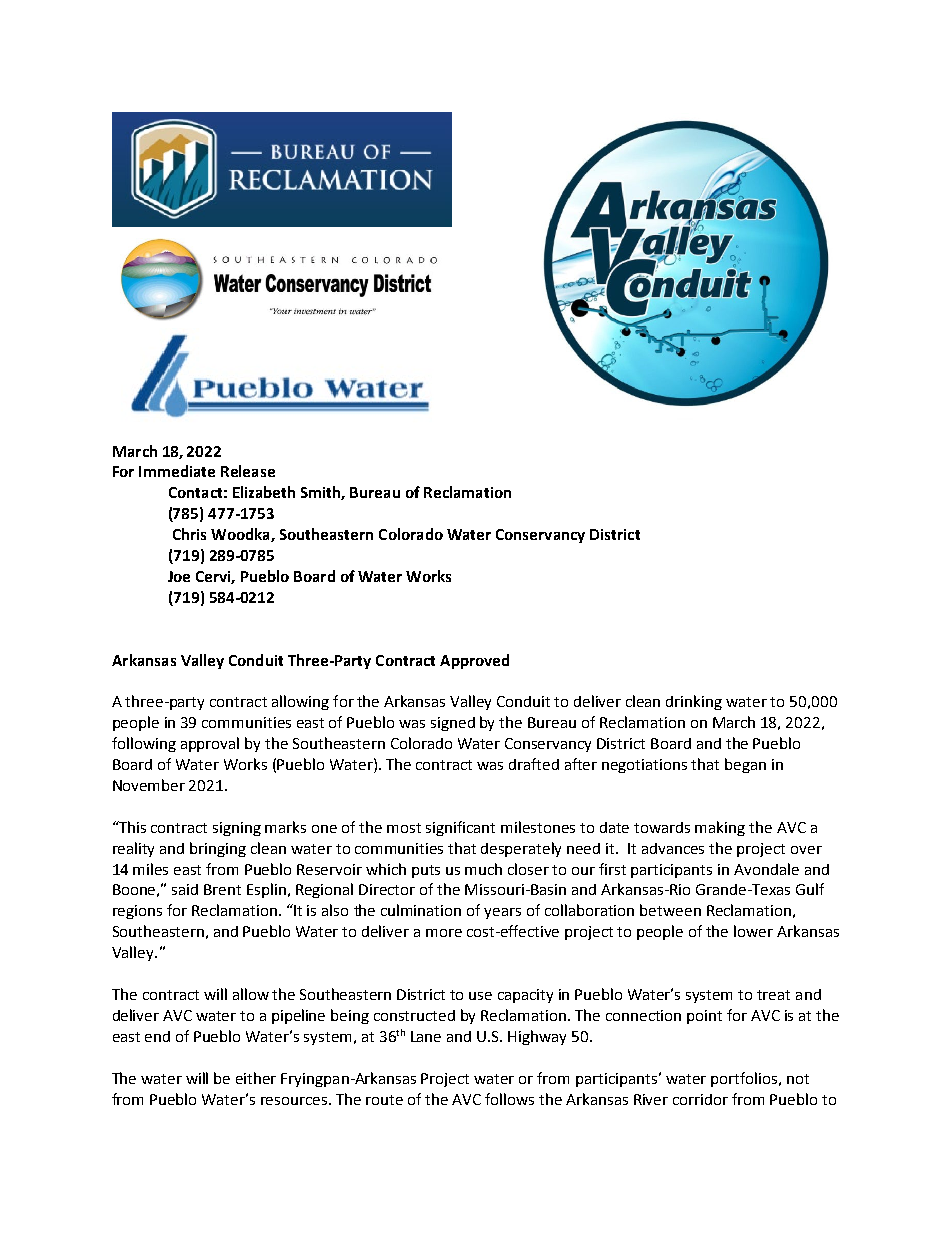 The height and width of the screenshot is (1233, 952). Describe the element at coordinates (248, 471) in the screenshot. I see `Release` at that location.
